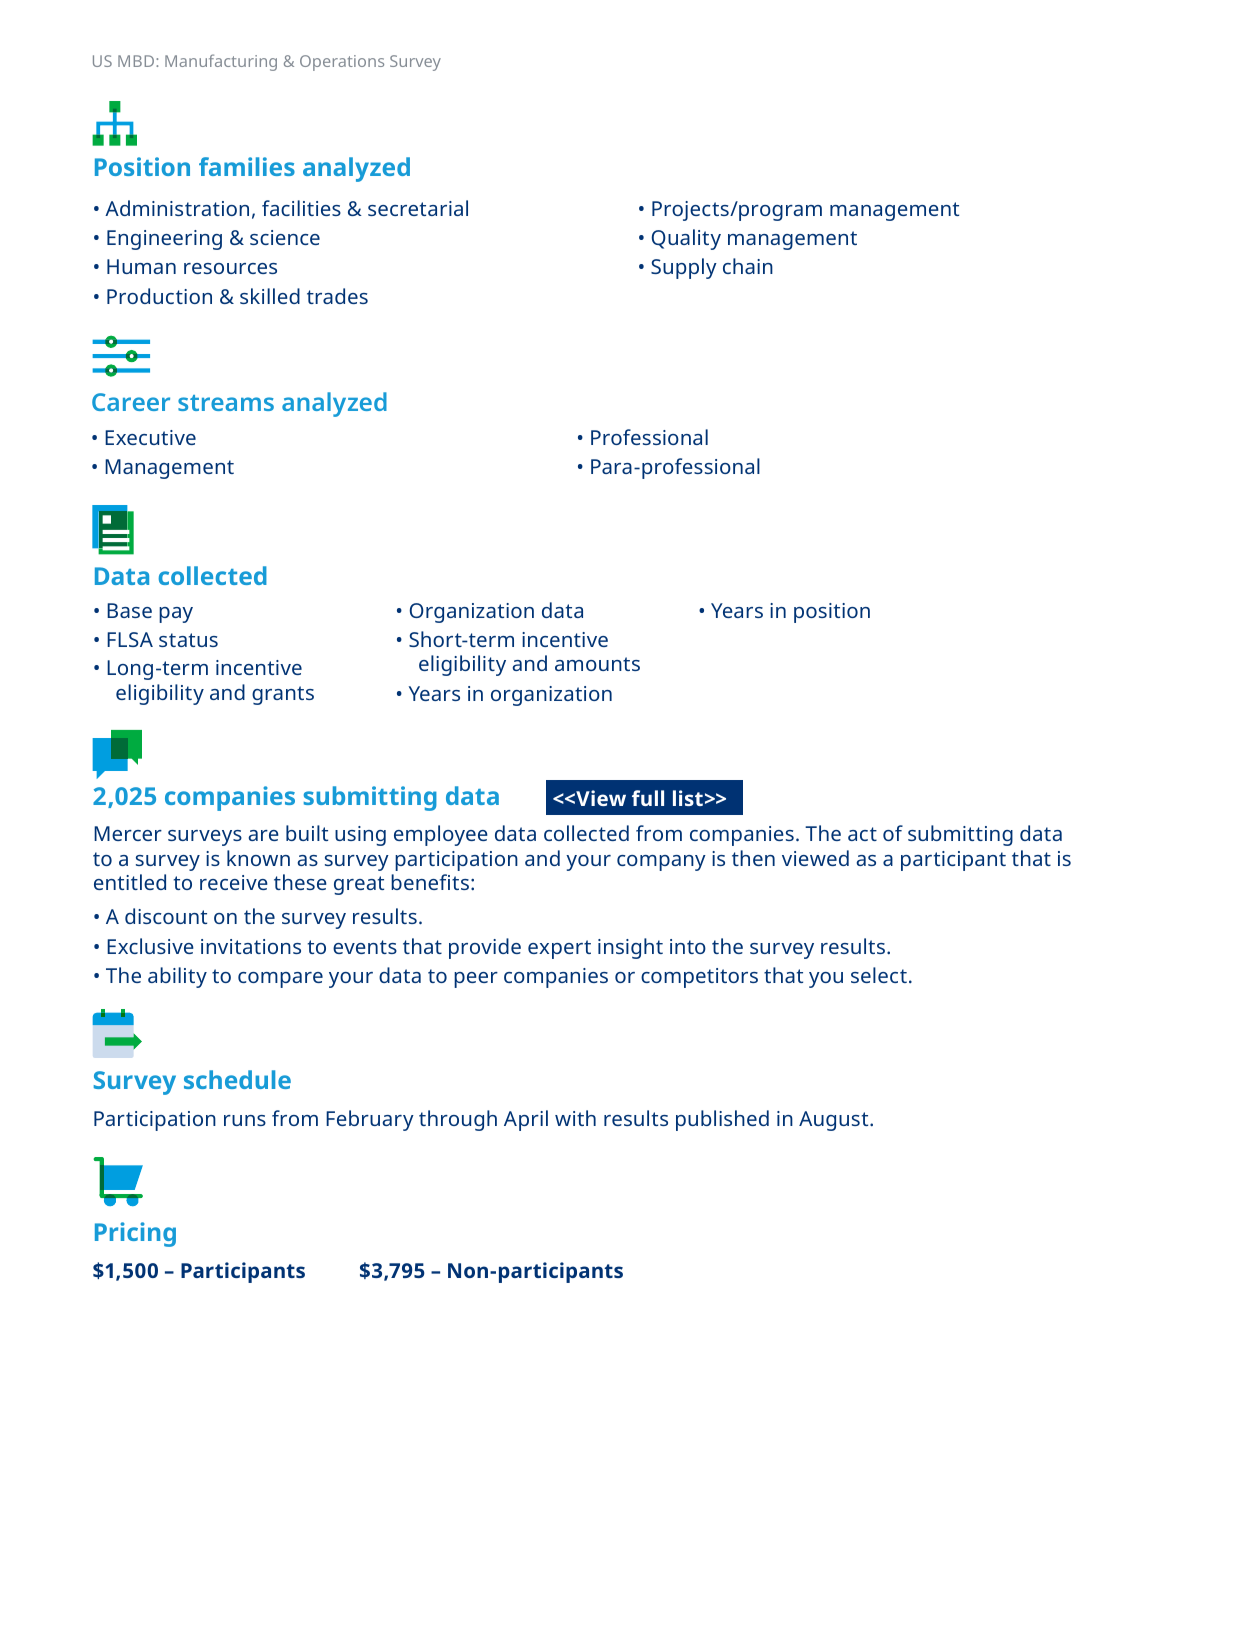  I want to click on secretarial, so click(418, 208).
